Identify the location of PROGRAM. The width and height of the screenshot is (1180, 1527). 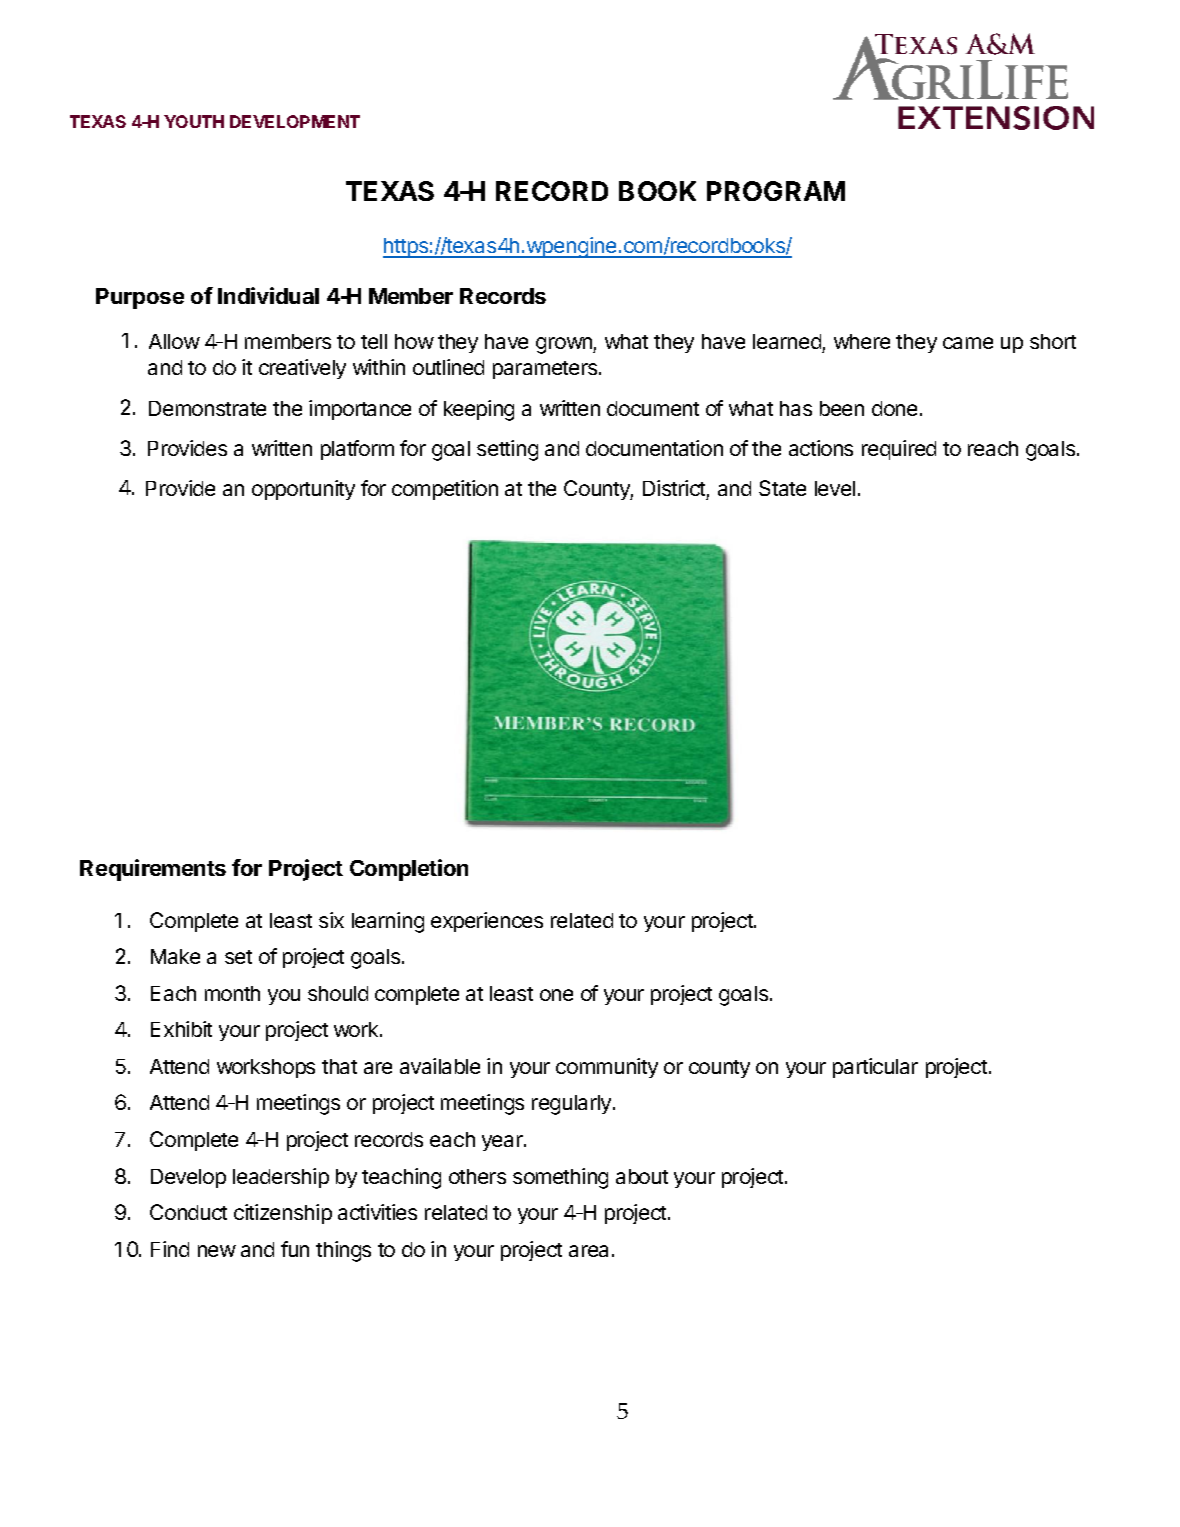
(776, 191).
